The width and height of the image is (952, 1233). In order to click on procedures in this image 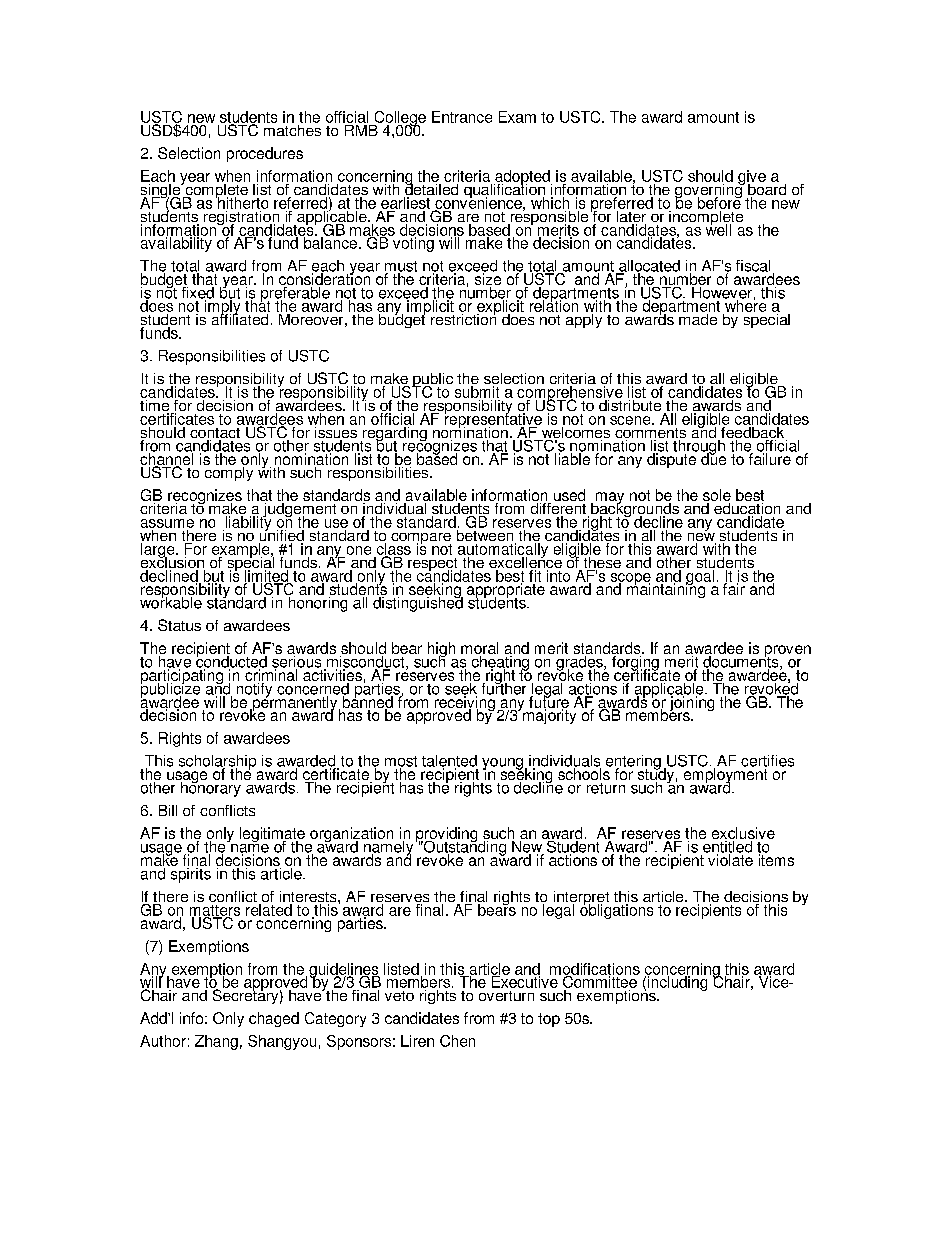, I will do `click(265, 154)`.
